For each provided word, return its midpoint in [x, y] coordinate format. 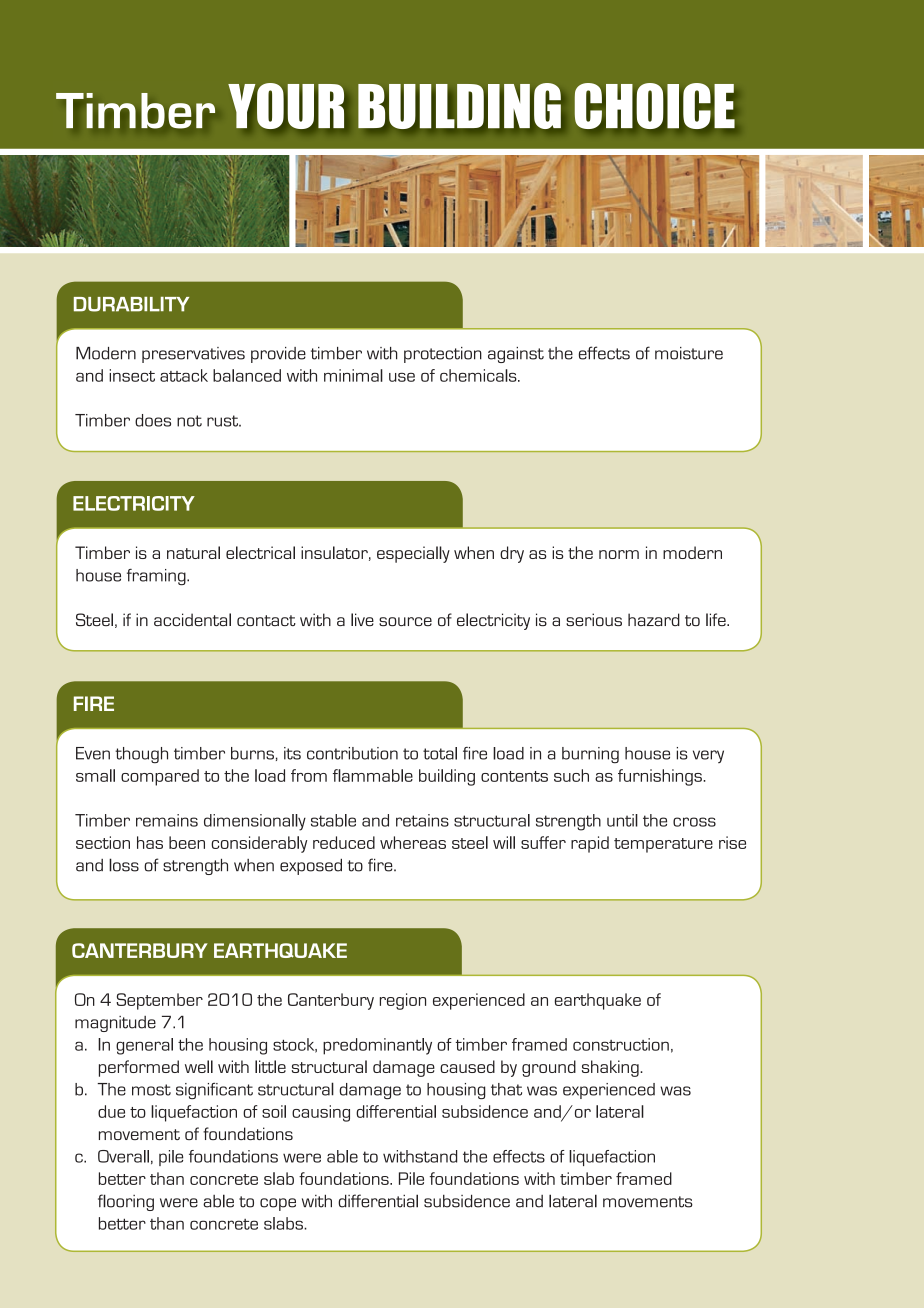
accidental [192, 619]
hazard [654, 619]
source [405, 621]
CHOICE [655, 106]
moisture [689, 353]
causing [321, 1113]
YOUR [286, 106]
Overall [123, 1156]
